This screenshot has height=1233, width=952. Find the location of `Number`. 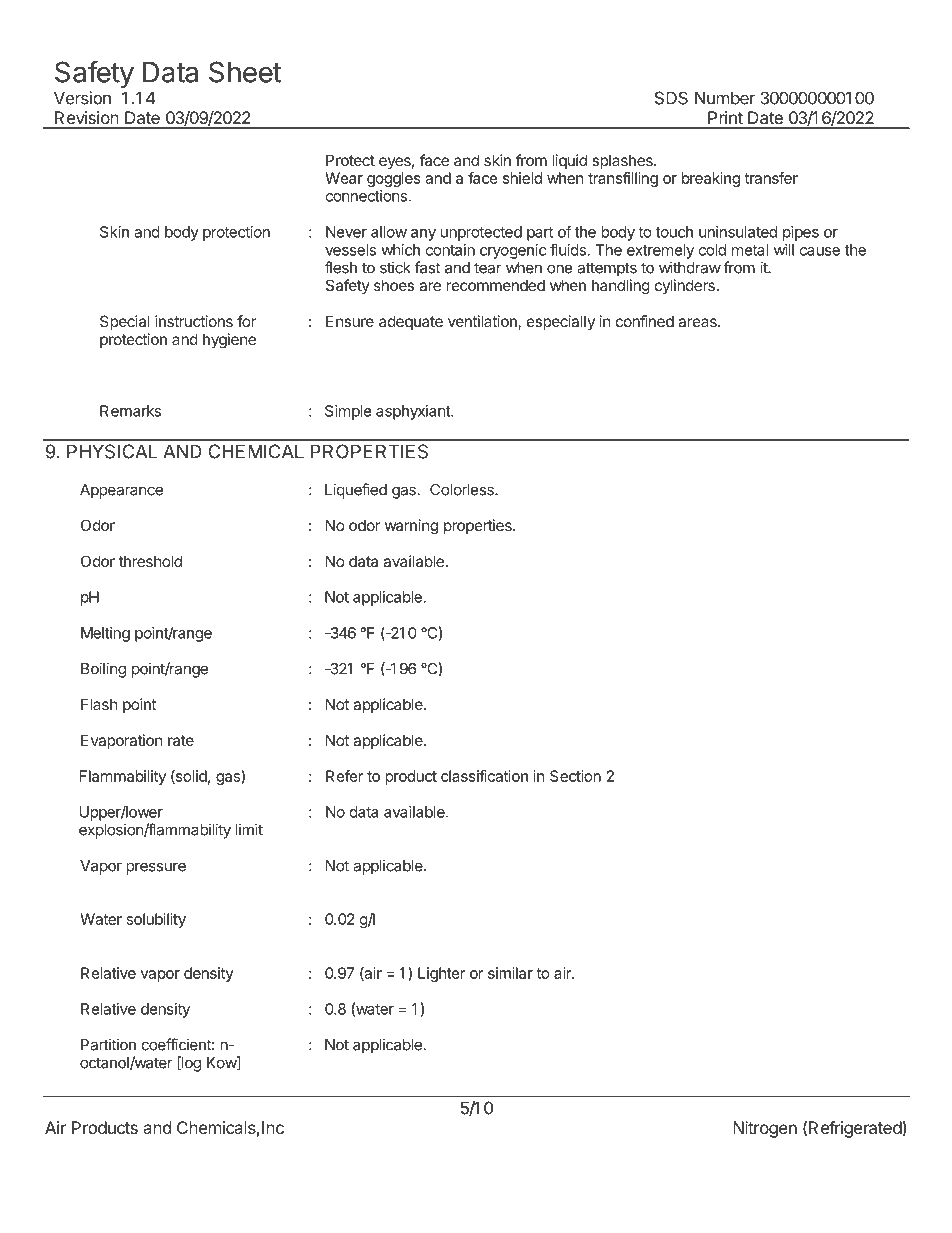

Number is located at coordinates (725, 98).
